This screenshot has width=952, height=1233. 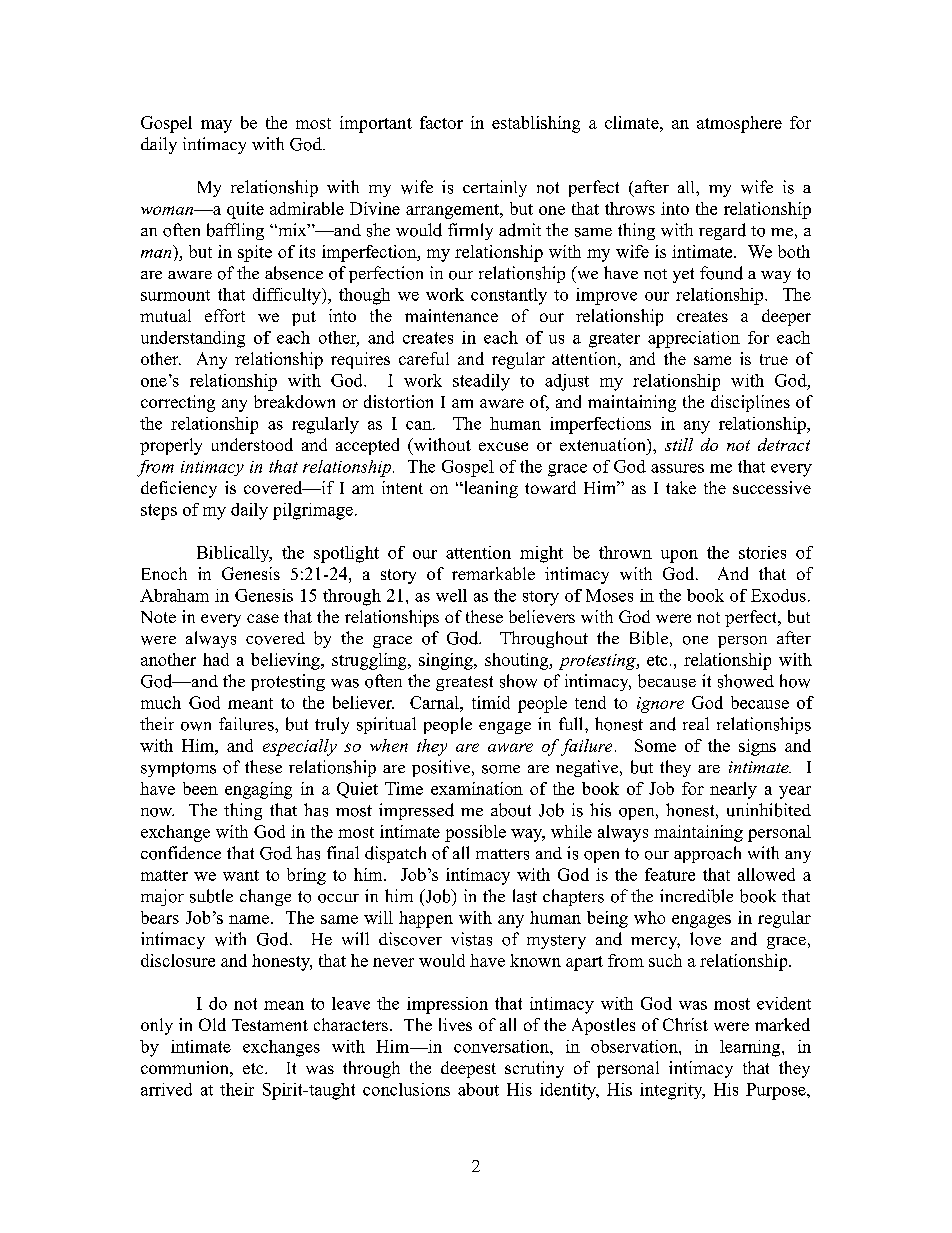 What do you see at coordinates (263, 618) in the screenshot?
I see `case` at bounding box center [263, 618].
